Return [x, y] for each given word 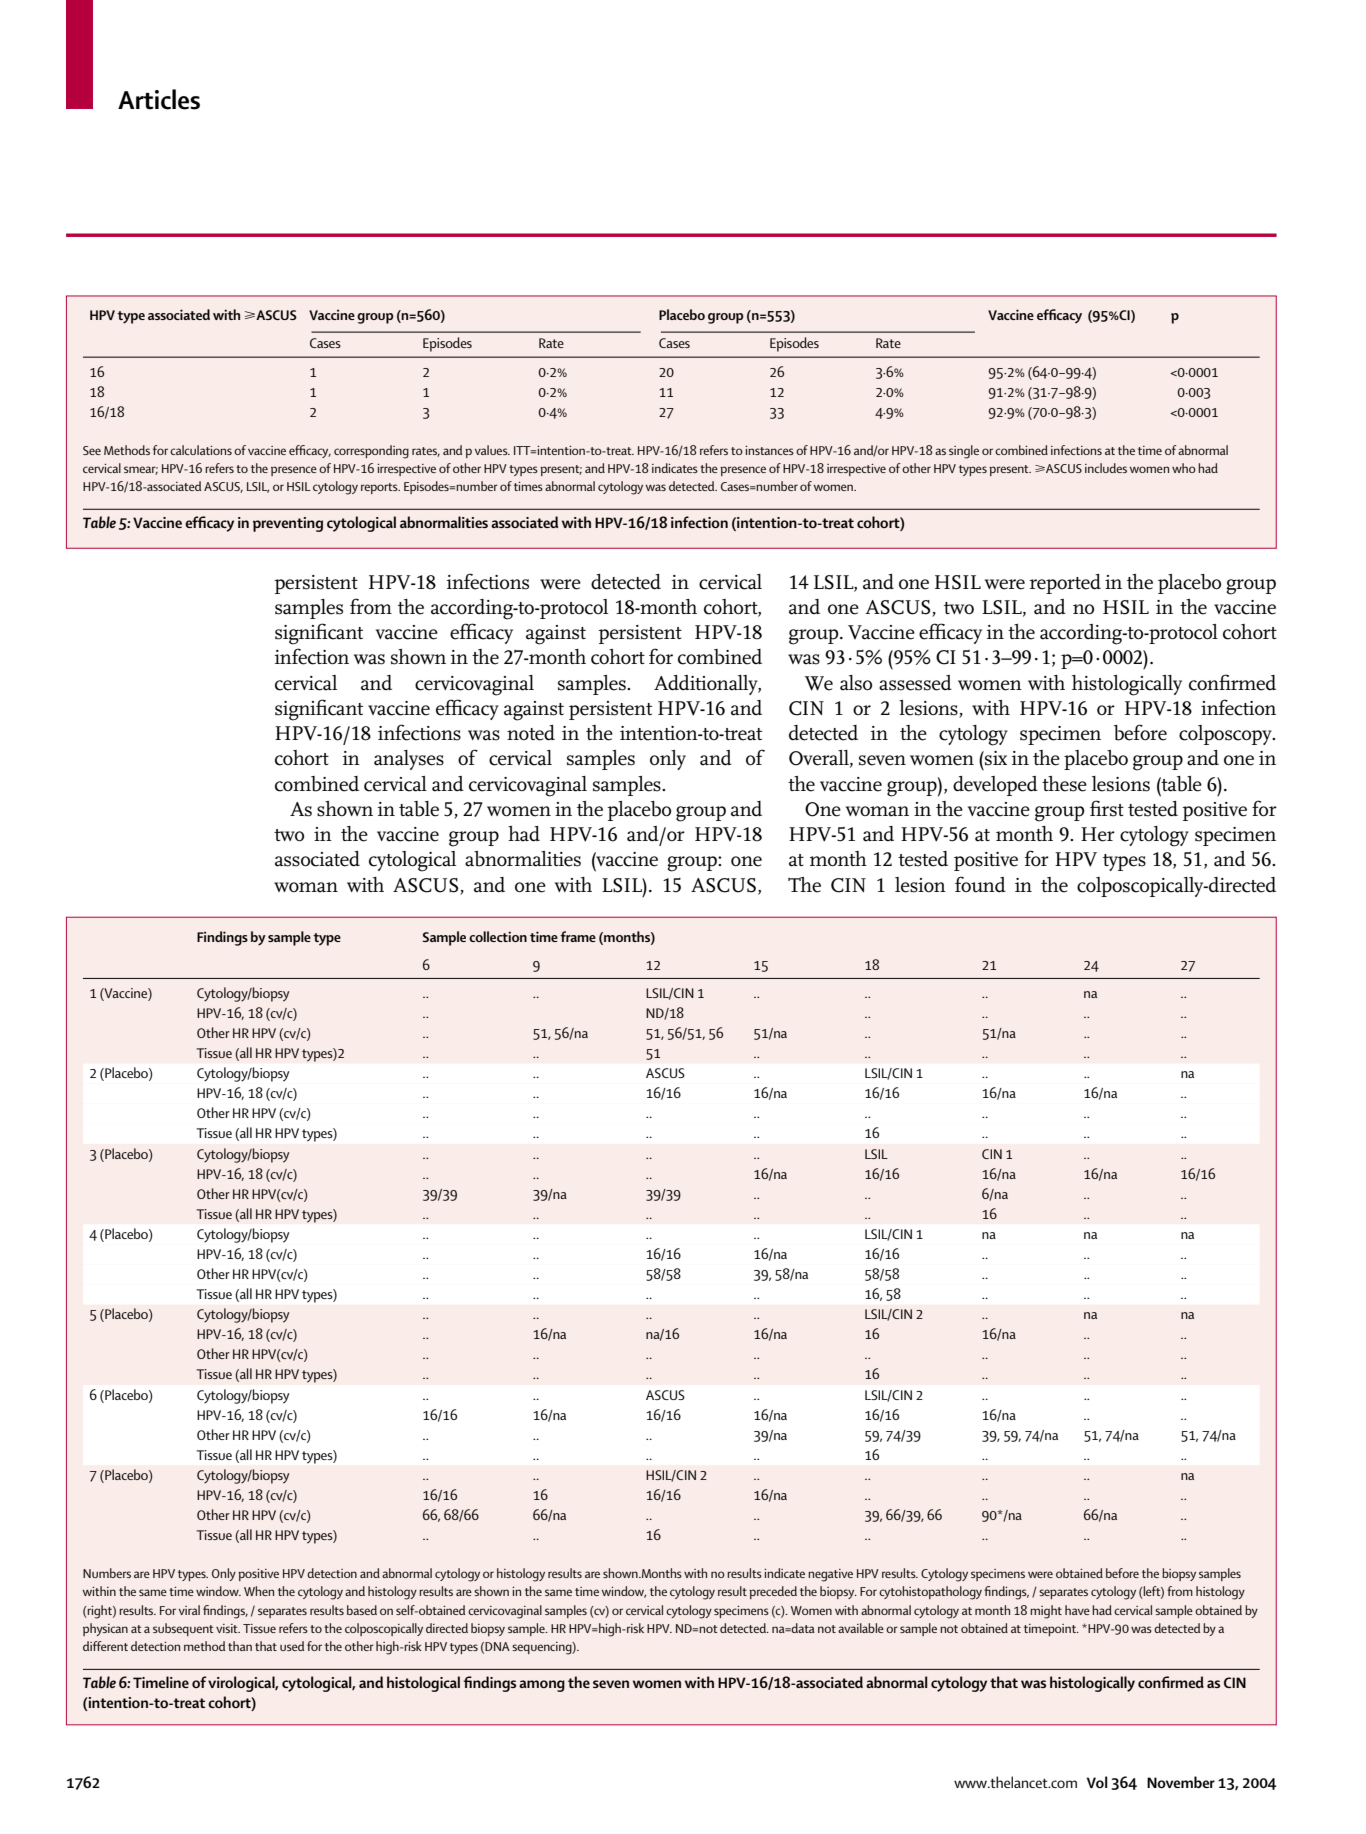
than [240, 1646]
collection [498, 936]
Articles [159, 99]
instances [769, 450]
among [542, 1686]
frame [578, 936]
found [980, 884]
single [964, 452]
